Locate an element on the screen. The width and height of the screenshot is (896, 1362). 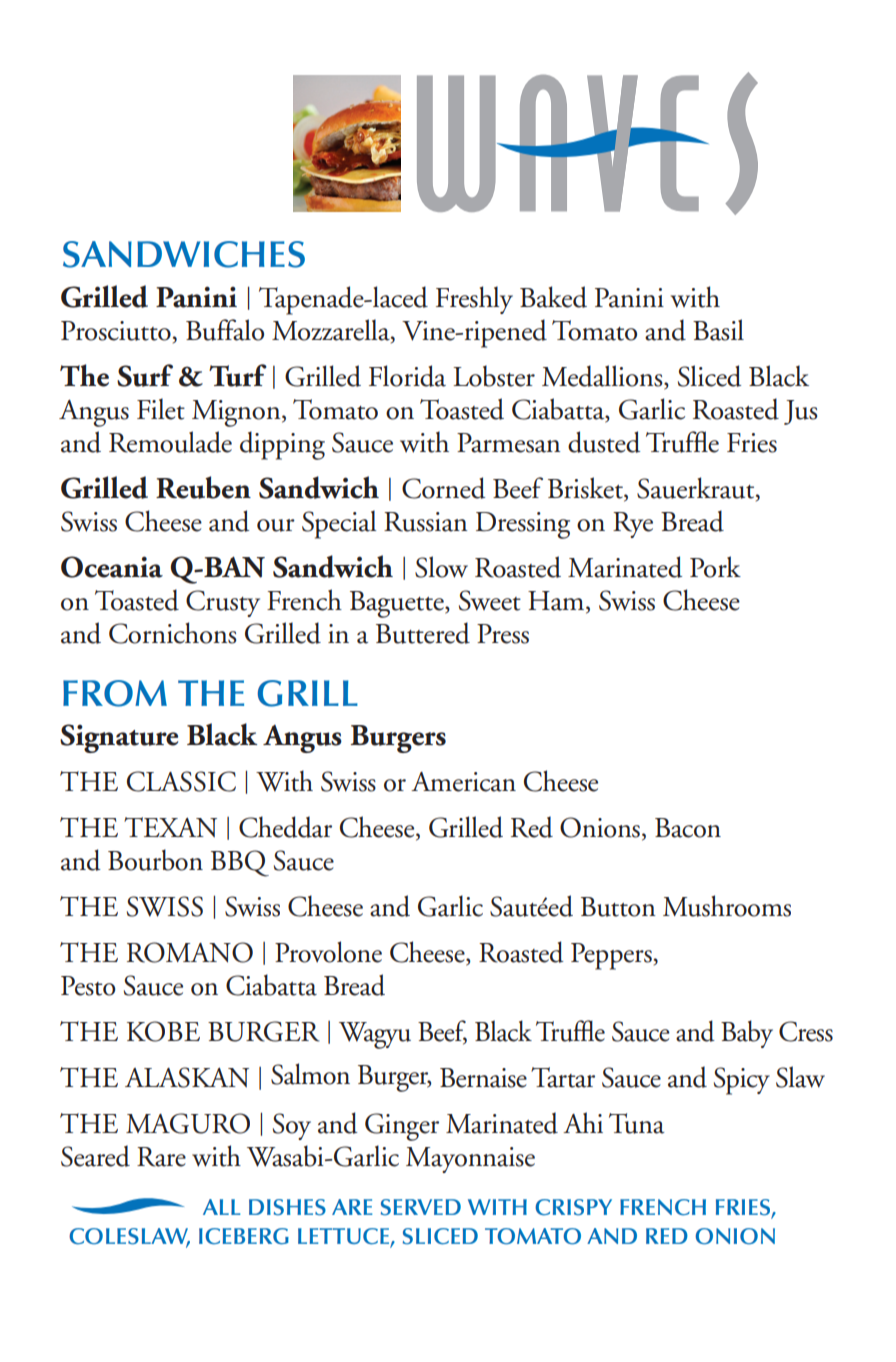
Prosciutto is located at coordinates (116, 331).
